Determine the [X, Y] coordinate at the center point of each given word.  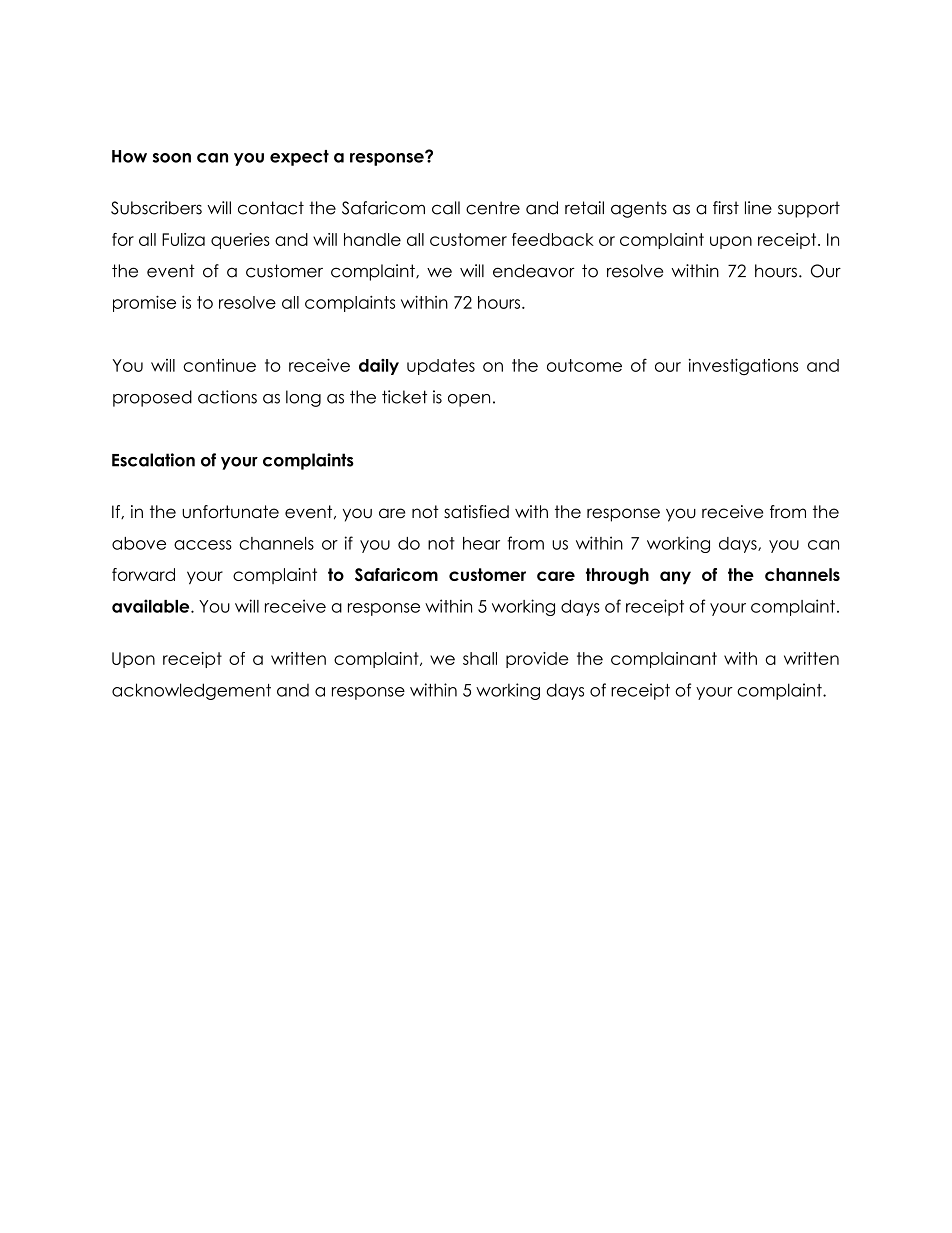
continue [219, 365]
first [726, 208]
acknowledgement [191, 691]
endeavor [534, 271]
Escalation [153, 460]
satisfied [476, 512]
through [617, 576]
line [758, 208]
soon [172, 158]
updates [441, 367]
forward [143, 574]
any [675, 578]
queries [240, 241]
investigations [743, 366]
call [446, 208]
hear [481, 543]
